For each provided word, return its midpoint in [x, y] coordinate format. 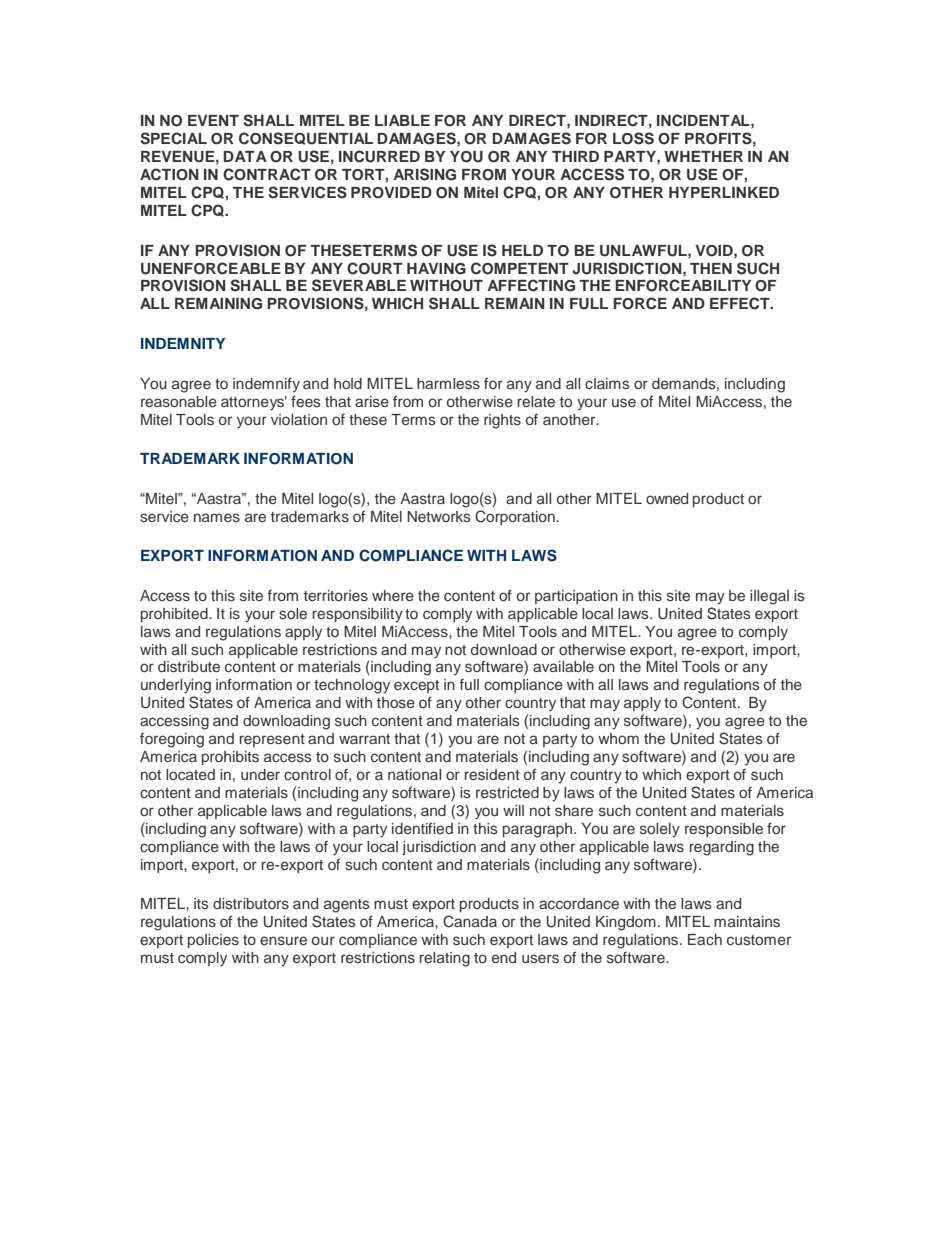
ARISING [424, 174]
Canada [470, 921]
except [416, 686]
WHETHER [703, 156]
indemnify [266, 384]
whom [618, 738]
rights [502, 421]
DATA [245, 156]
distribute [189, 666]
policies [213, 941]
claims [607, 383]
